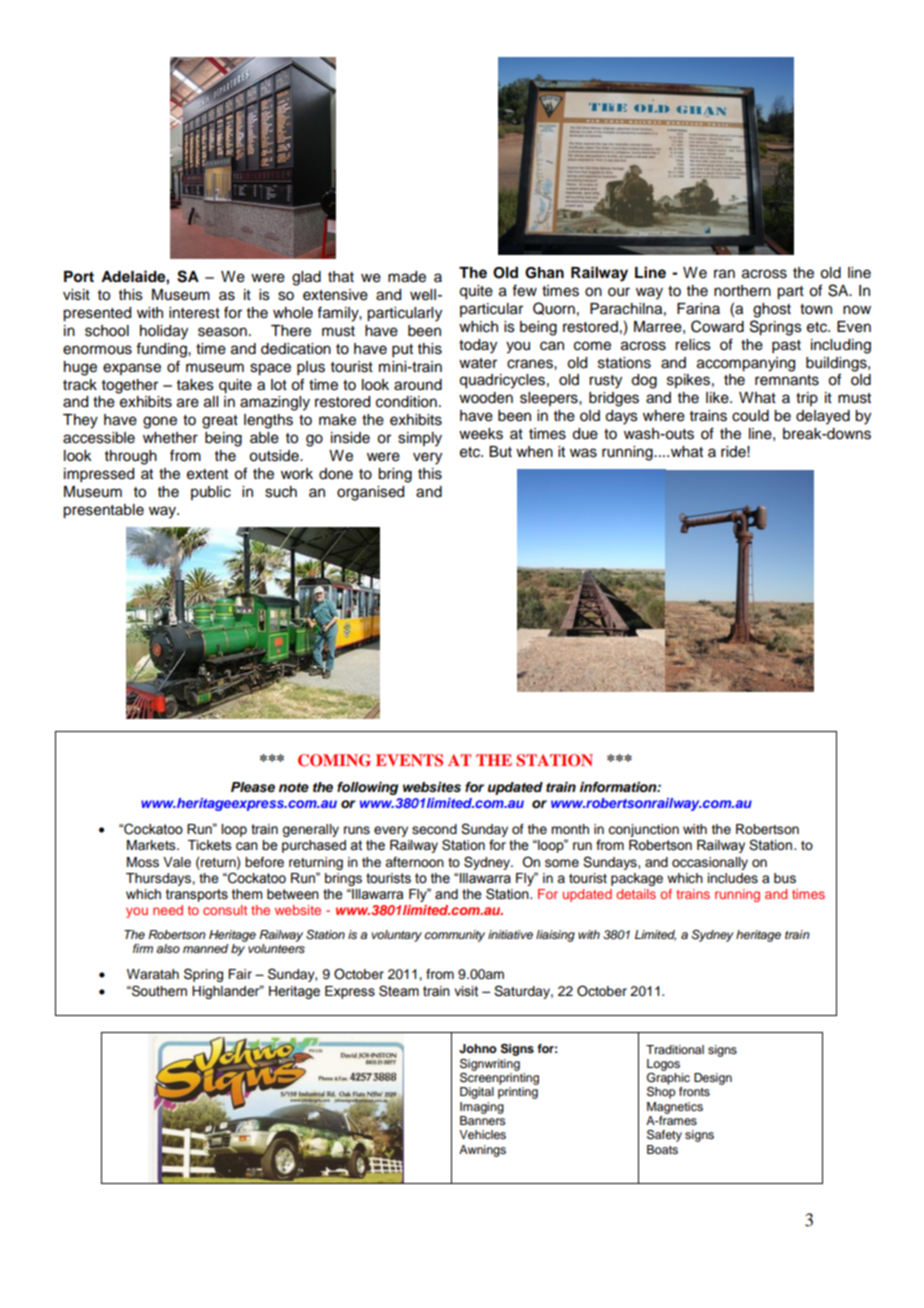 Image resolution: width=924 pixels, height=1308 pixels. What do you see at coordinates (253, 787) in the page?
I see `Please` at bounding box center [253, 787].
